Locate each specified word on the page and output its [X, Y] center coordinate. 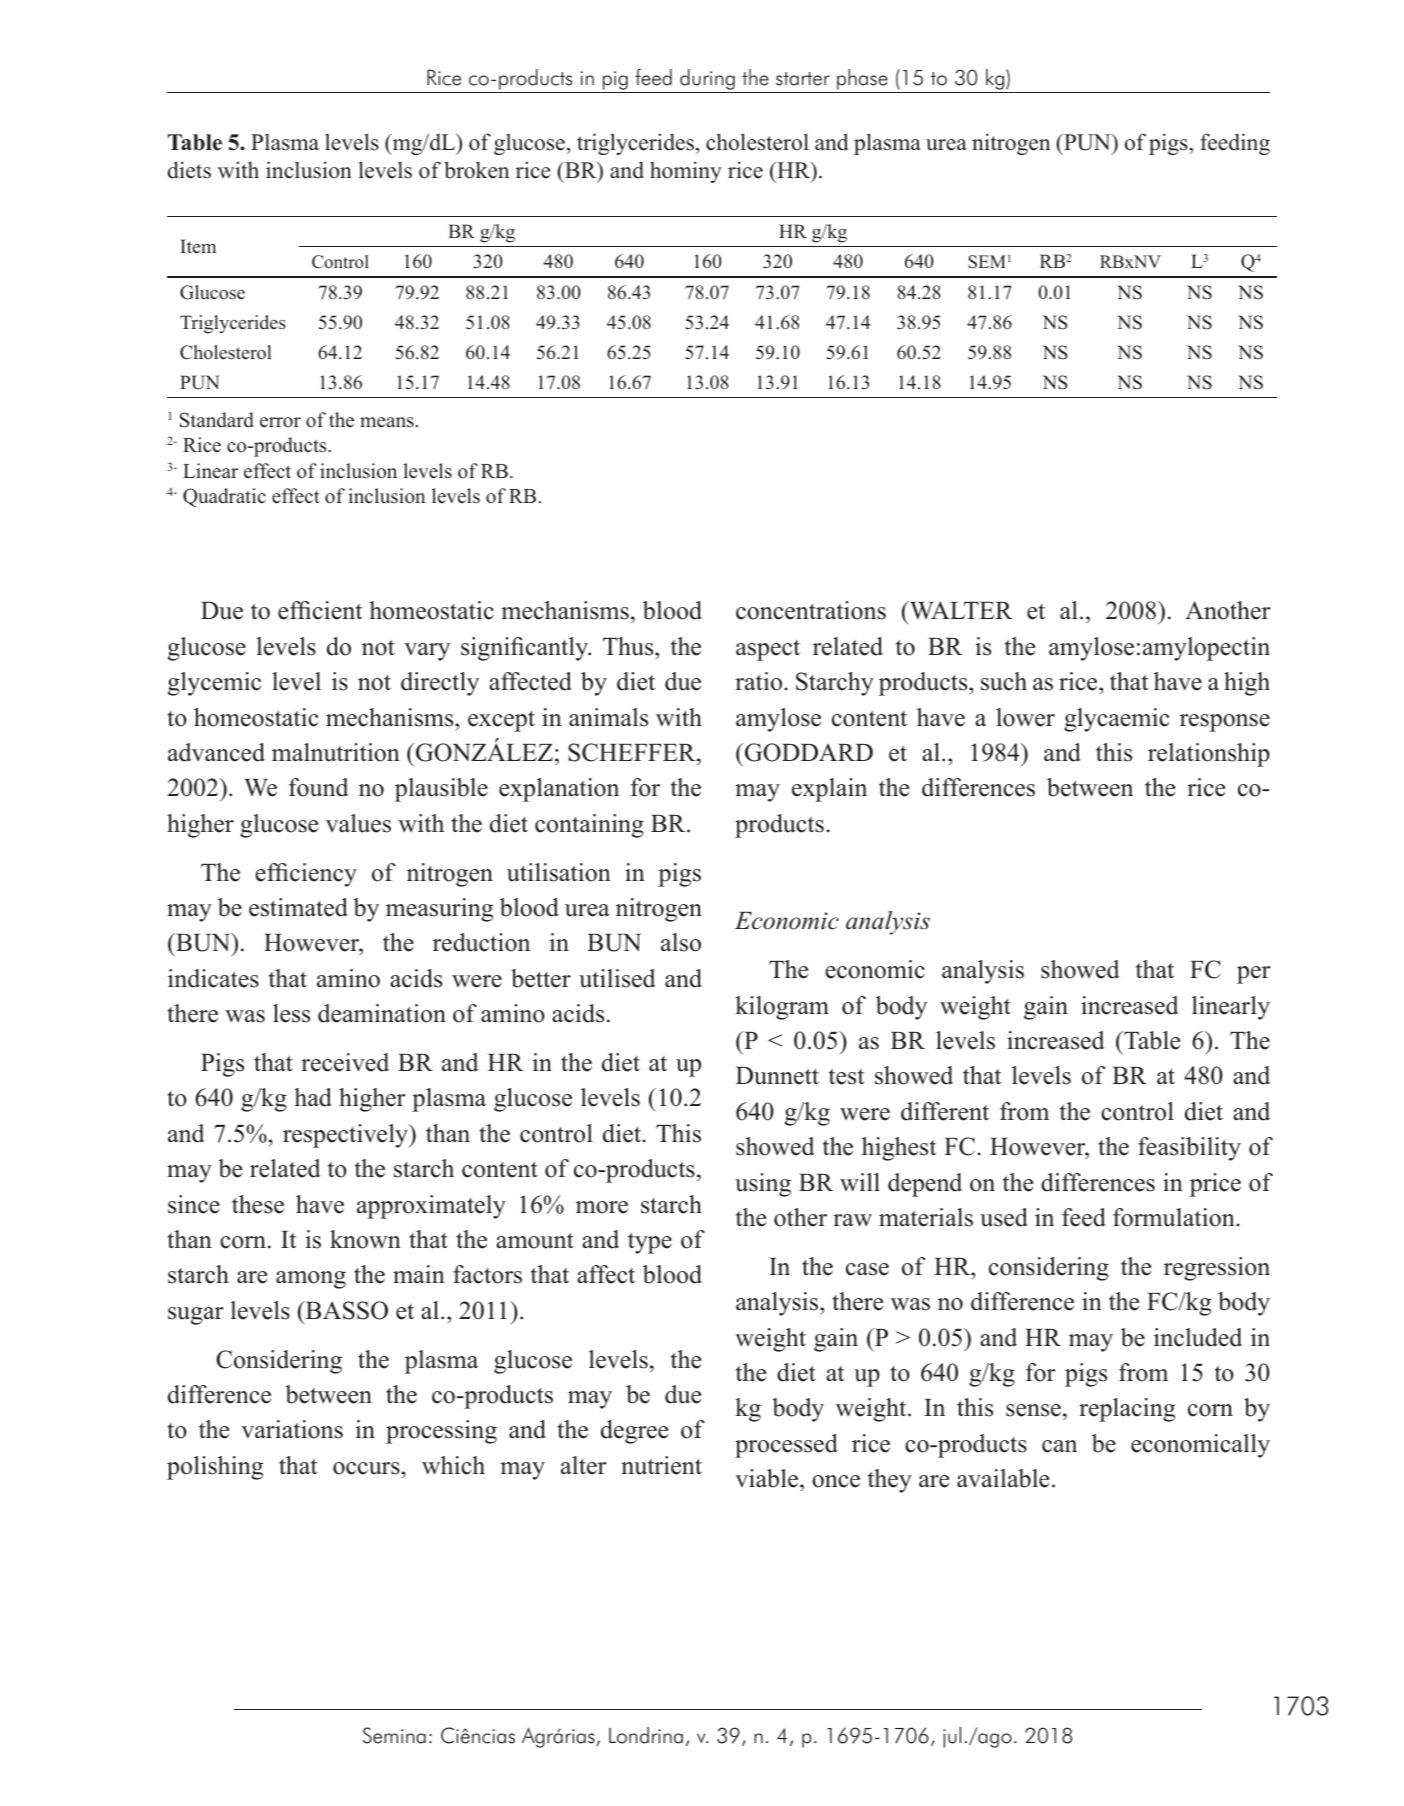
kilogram [782, 1008]
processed [786, 1446]
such [1004, 681]
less [291, 1013]
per [1254, 975]
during [707, 81]
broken [477, 170]
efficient [320, 610]
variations [292, 1429]
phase [862, 81]
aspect [768, 650]
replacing [1127, 1410]
